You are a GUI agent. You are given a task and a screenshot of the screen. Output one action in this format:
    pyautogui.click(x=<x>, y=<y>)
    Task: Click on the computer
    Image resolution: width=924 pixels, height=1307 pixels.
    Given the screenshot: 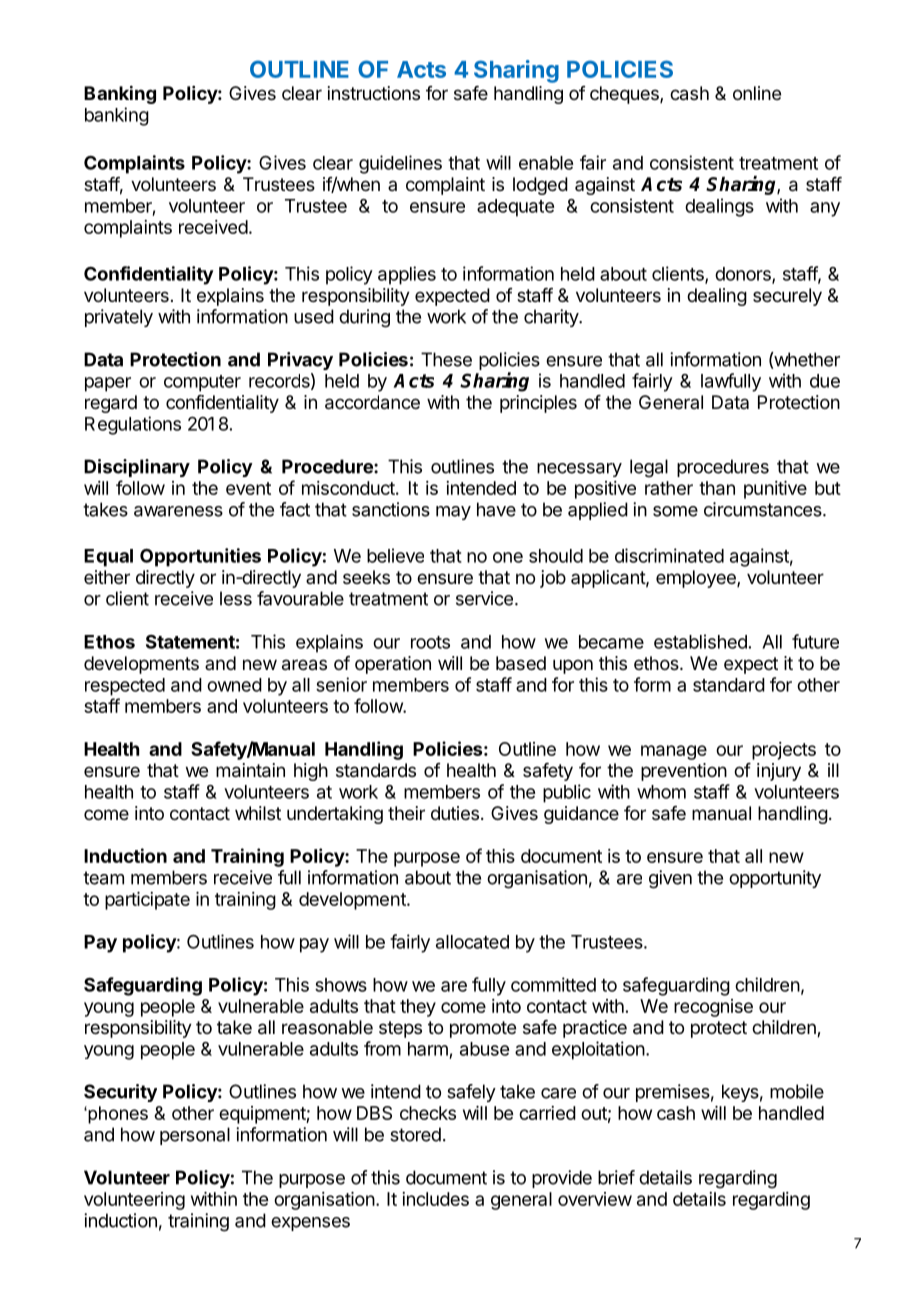 What is the action you would take?
    pyautogui.click(x=202, y=383)
